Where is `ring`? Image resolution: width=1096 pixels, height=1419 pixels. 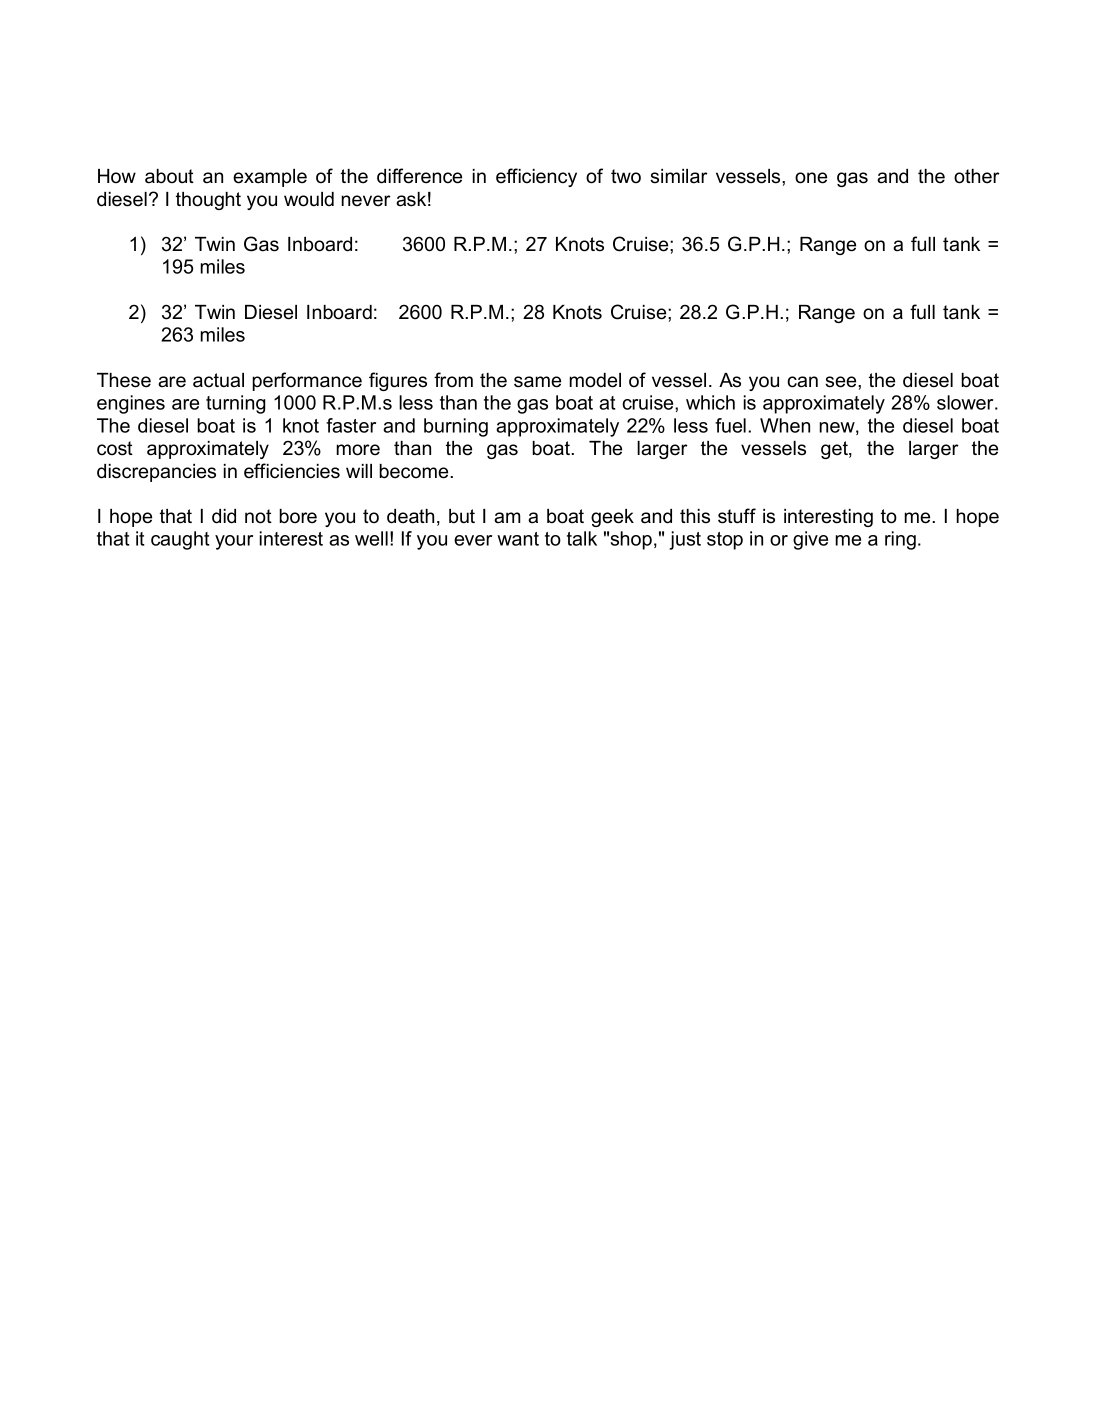 ring is located at coordinates (900, 540).
